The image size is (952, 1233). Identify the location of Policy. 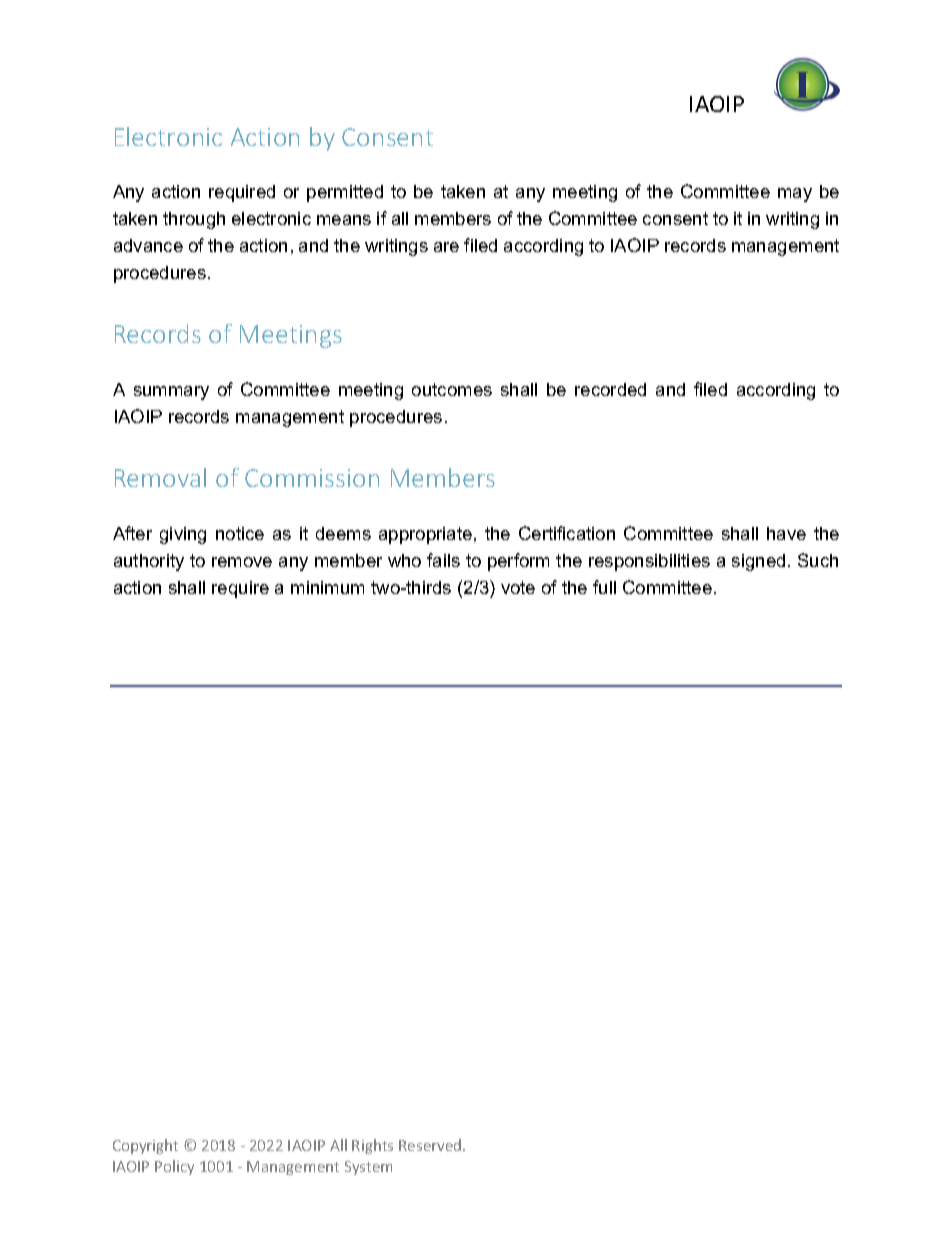
(174, 1167).
